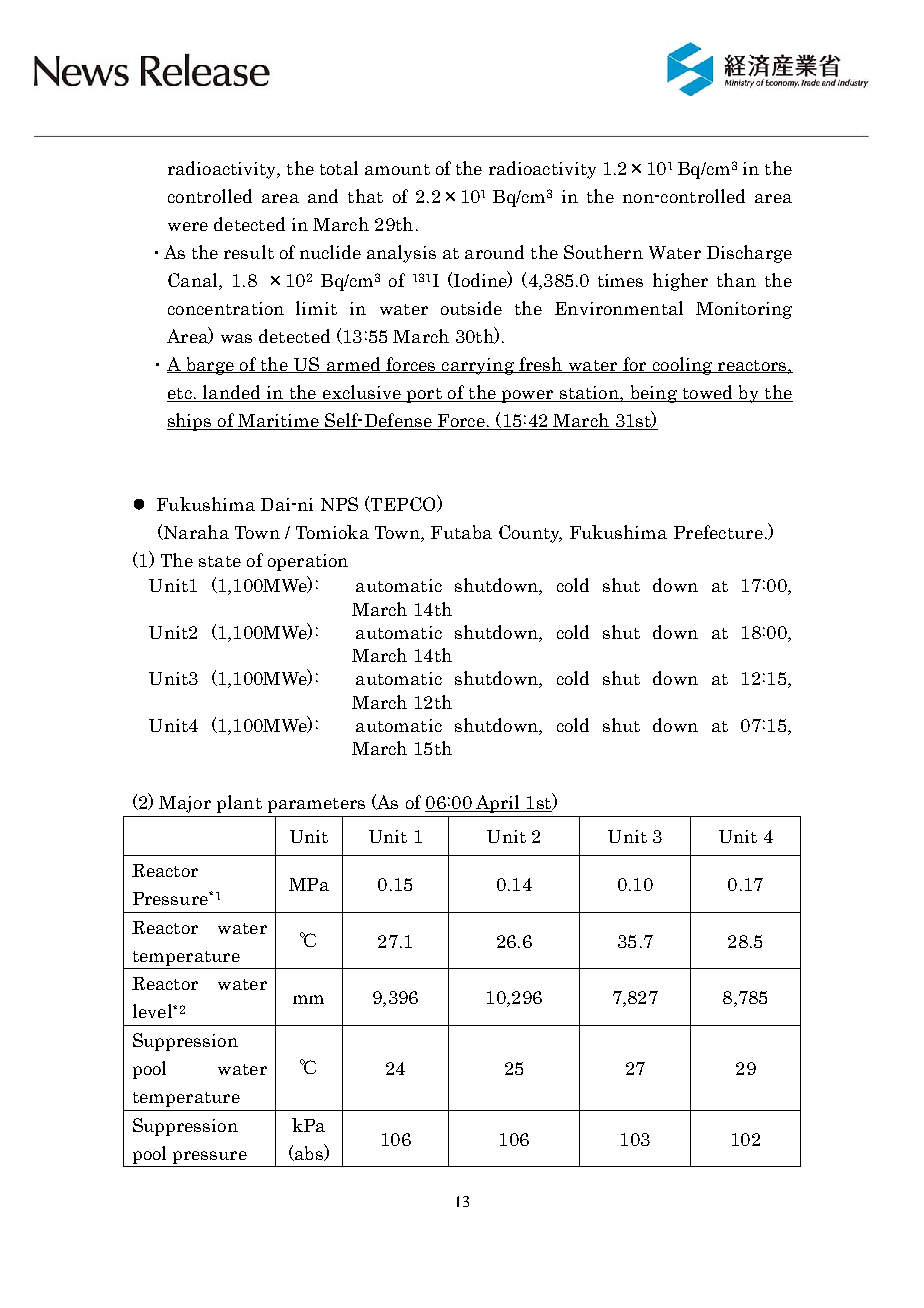 The width and height of the screenshot is (924, 1308). Describe the element at coordinates (185, 804) in the screenshot. I see `Major` at that location.
